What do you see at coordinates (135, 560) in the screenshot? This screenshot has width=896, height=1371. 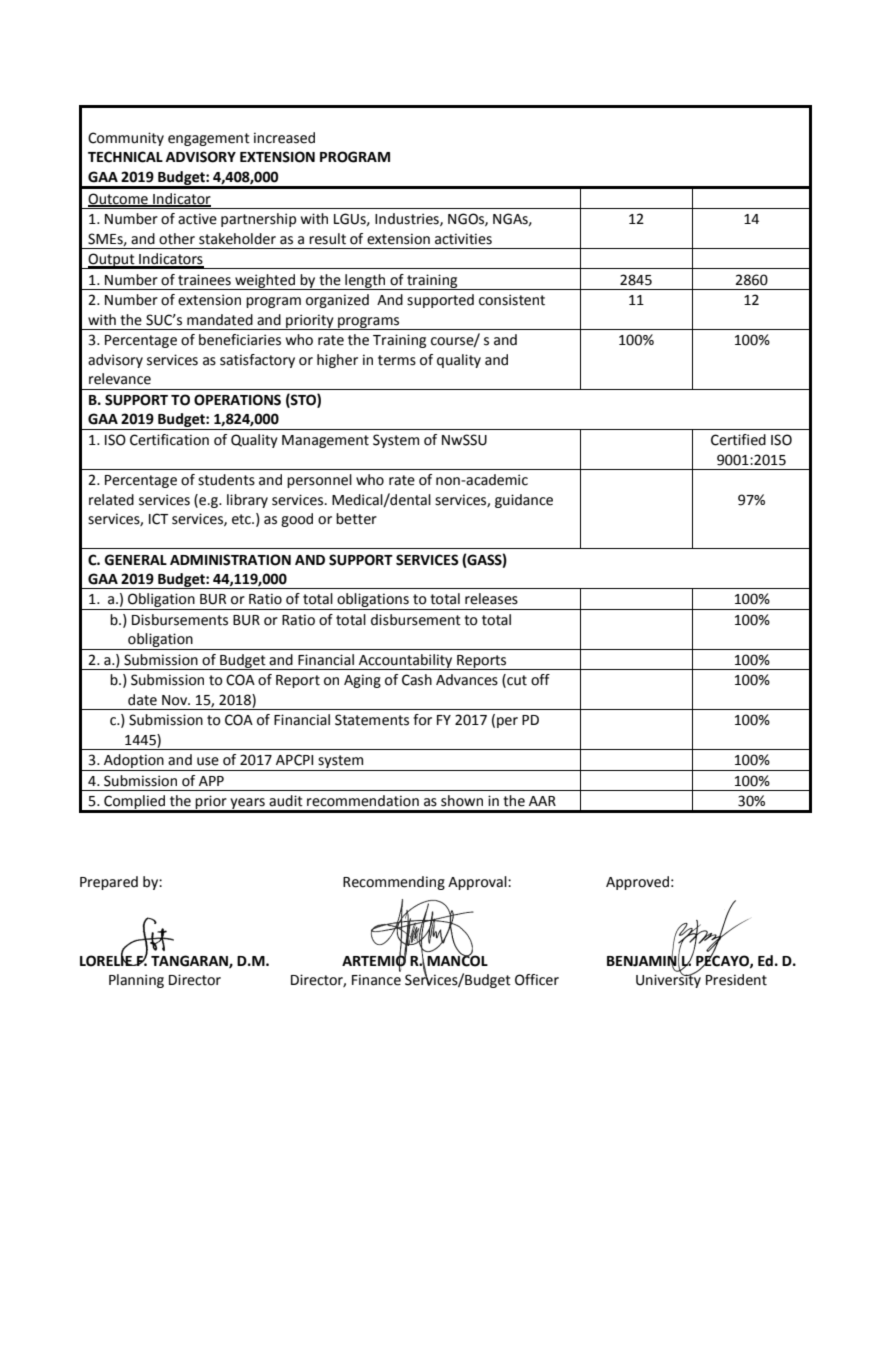 I see `GENERAL` at bounding box center [135, 560].
